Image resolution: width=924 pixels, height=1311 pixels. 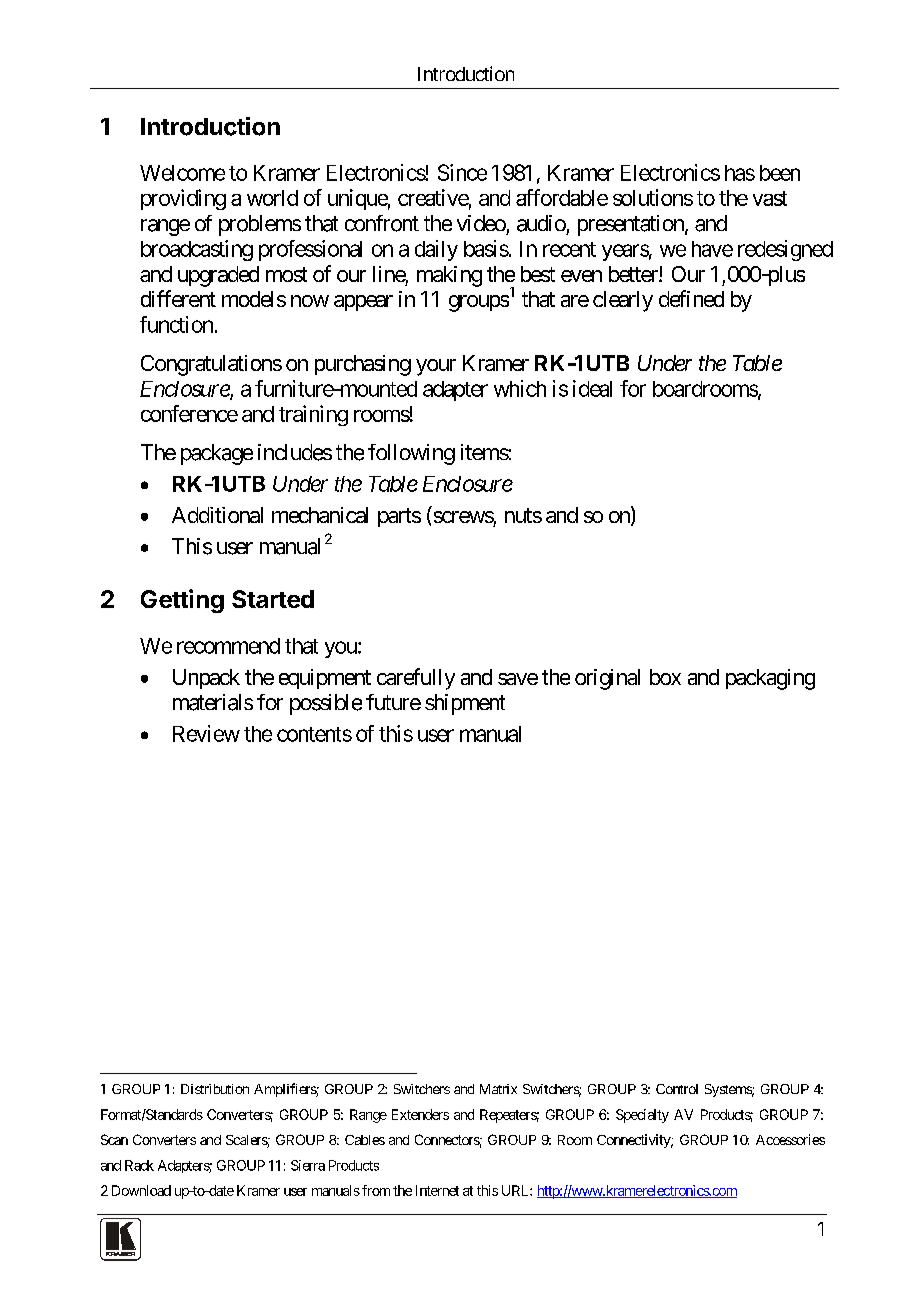 I want to click on Internet, so click(x=437, y=1190).
